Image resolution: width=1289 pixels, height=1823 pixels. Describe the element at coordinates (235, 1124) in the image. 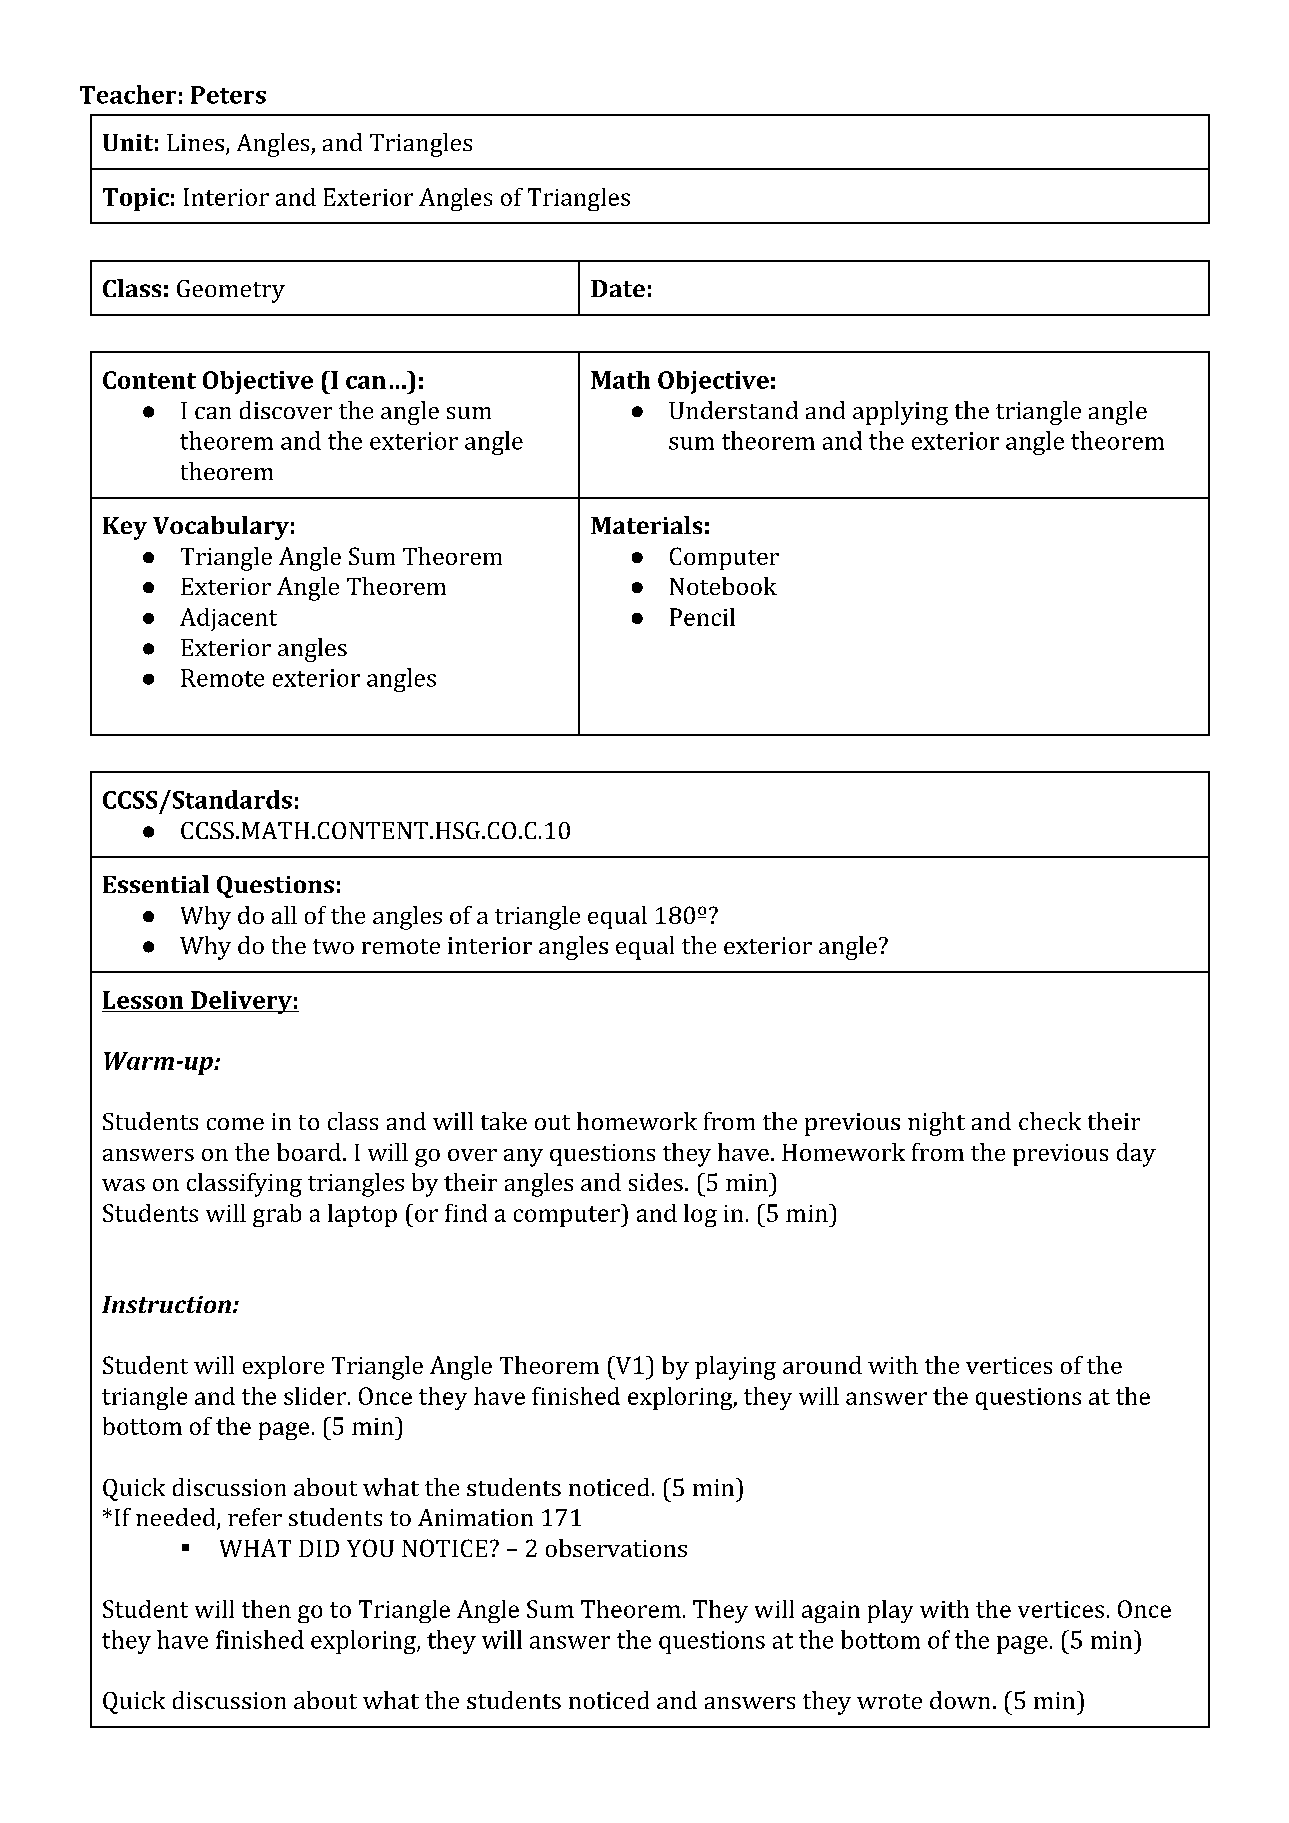

I see `come` at that location.
